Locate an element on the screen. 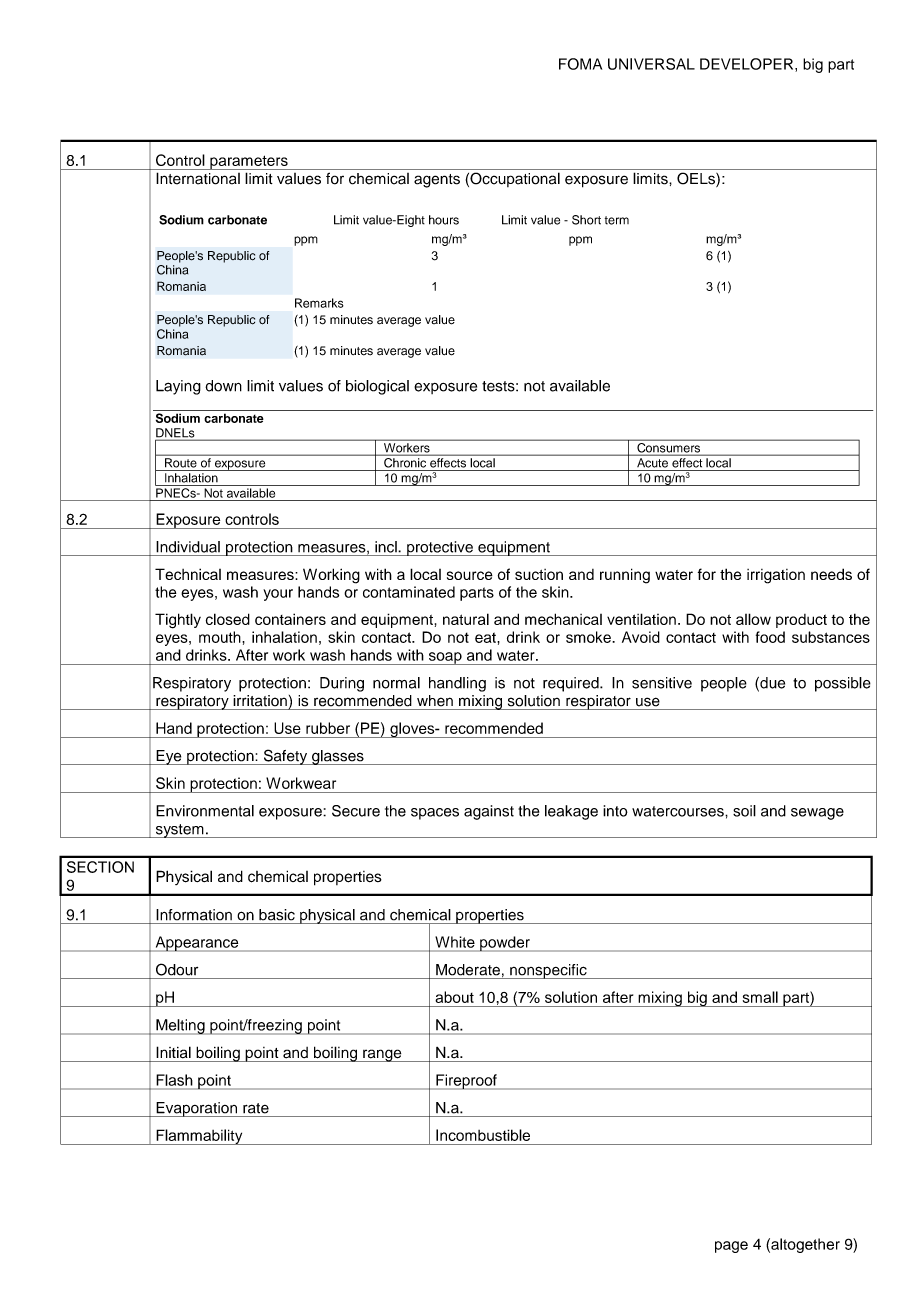 This screenshot has height=1308, width=924. Fireproof is located at coordinates (466, 1082).
